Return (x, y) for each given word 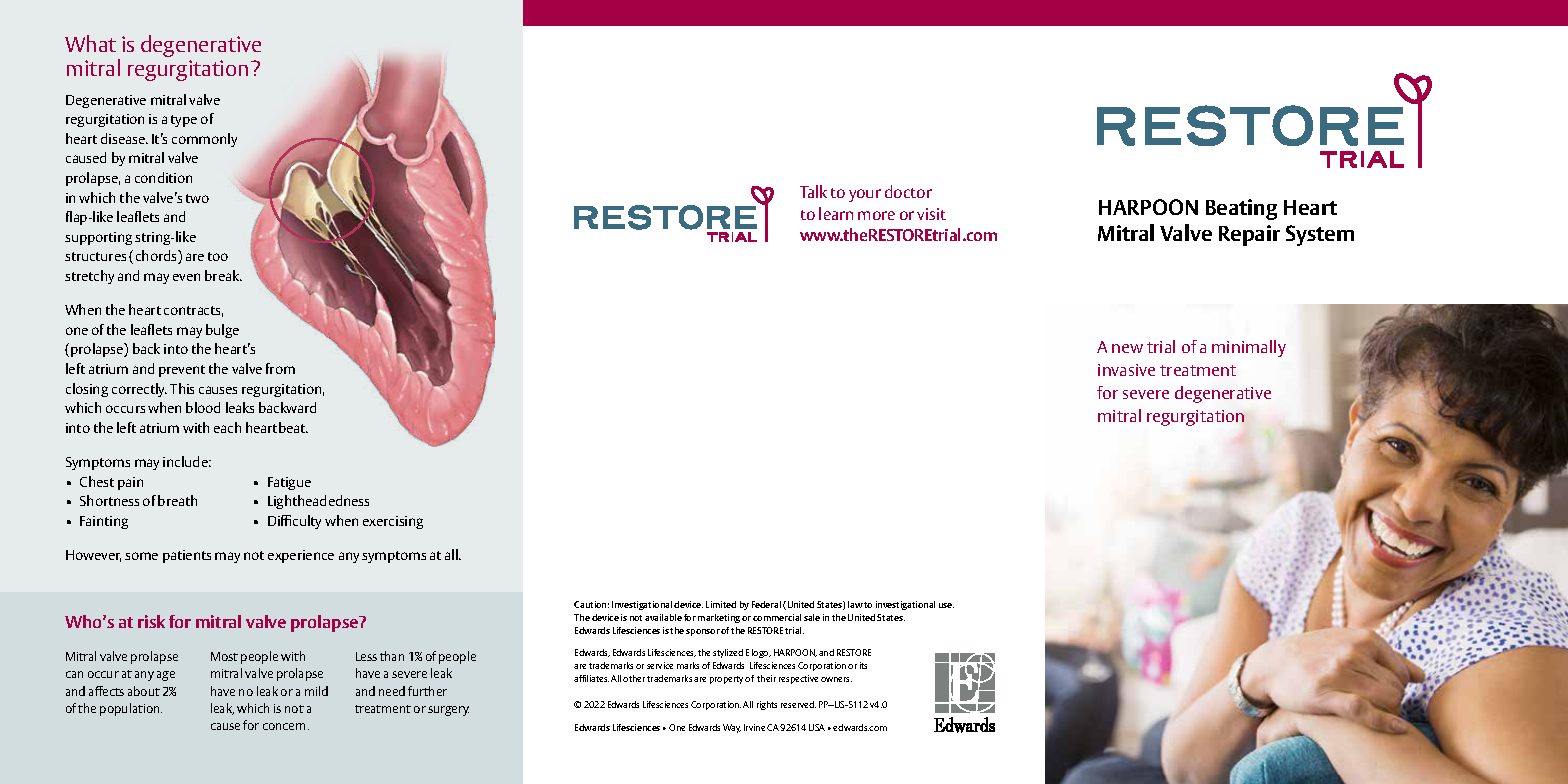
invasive (1126, 370)
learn (836, 213)
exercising (393, 522)
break (223, 275)
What (90, 43)
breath (177, 500)
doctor (908, 191)
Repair (1249, 235)
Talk (813, 191)
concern (286, 726)
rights (767, 705)
